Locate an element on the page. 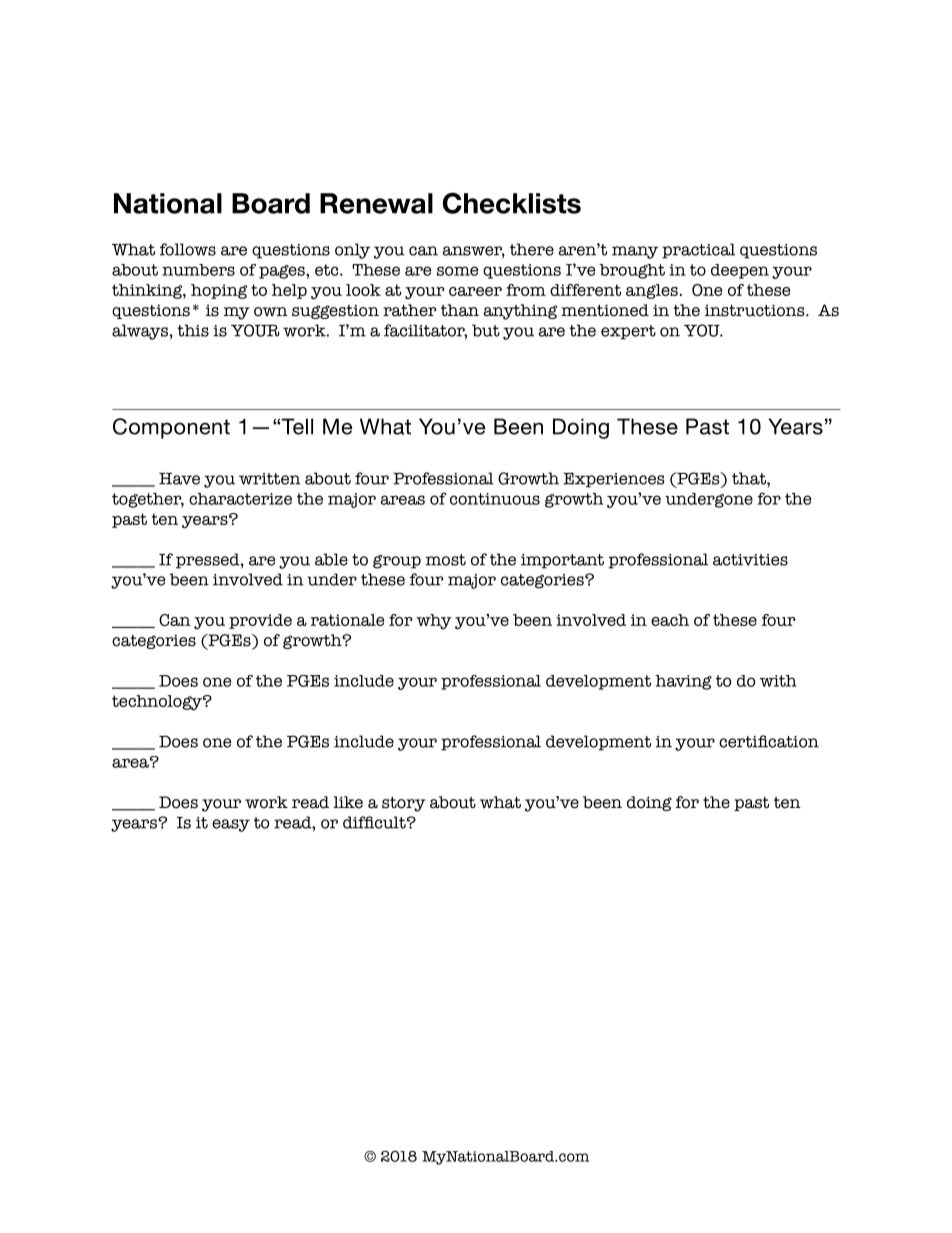 This document has height=1233, width=952. follows is located at coordinates (188, 249).
